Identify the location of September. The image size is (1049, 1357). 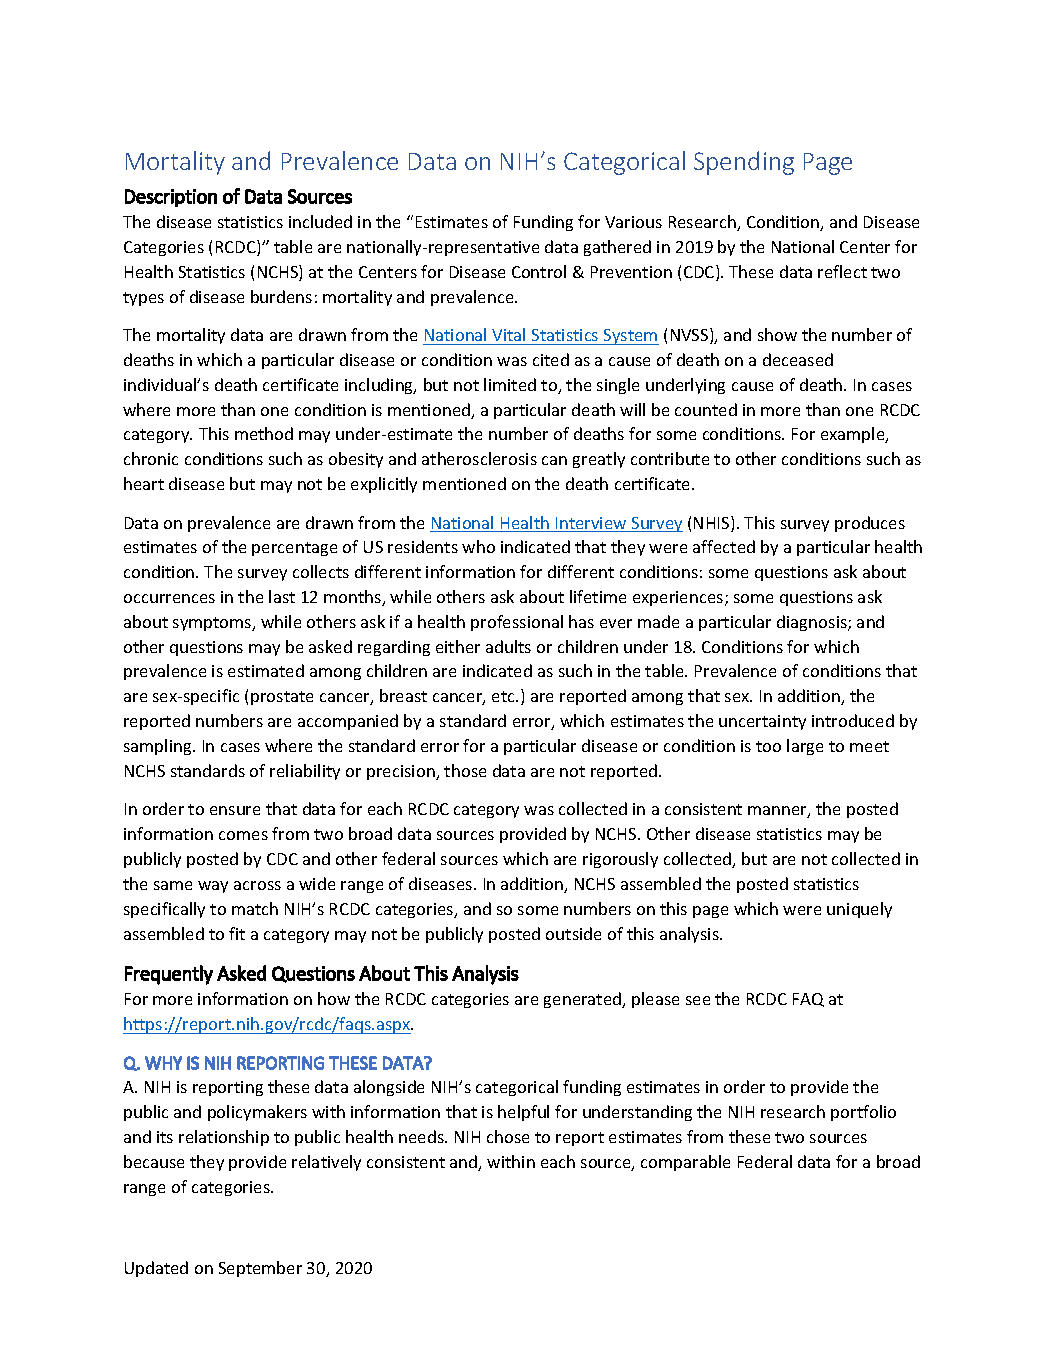
(260, 1269).
